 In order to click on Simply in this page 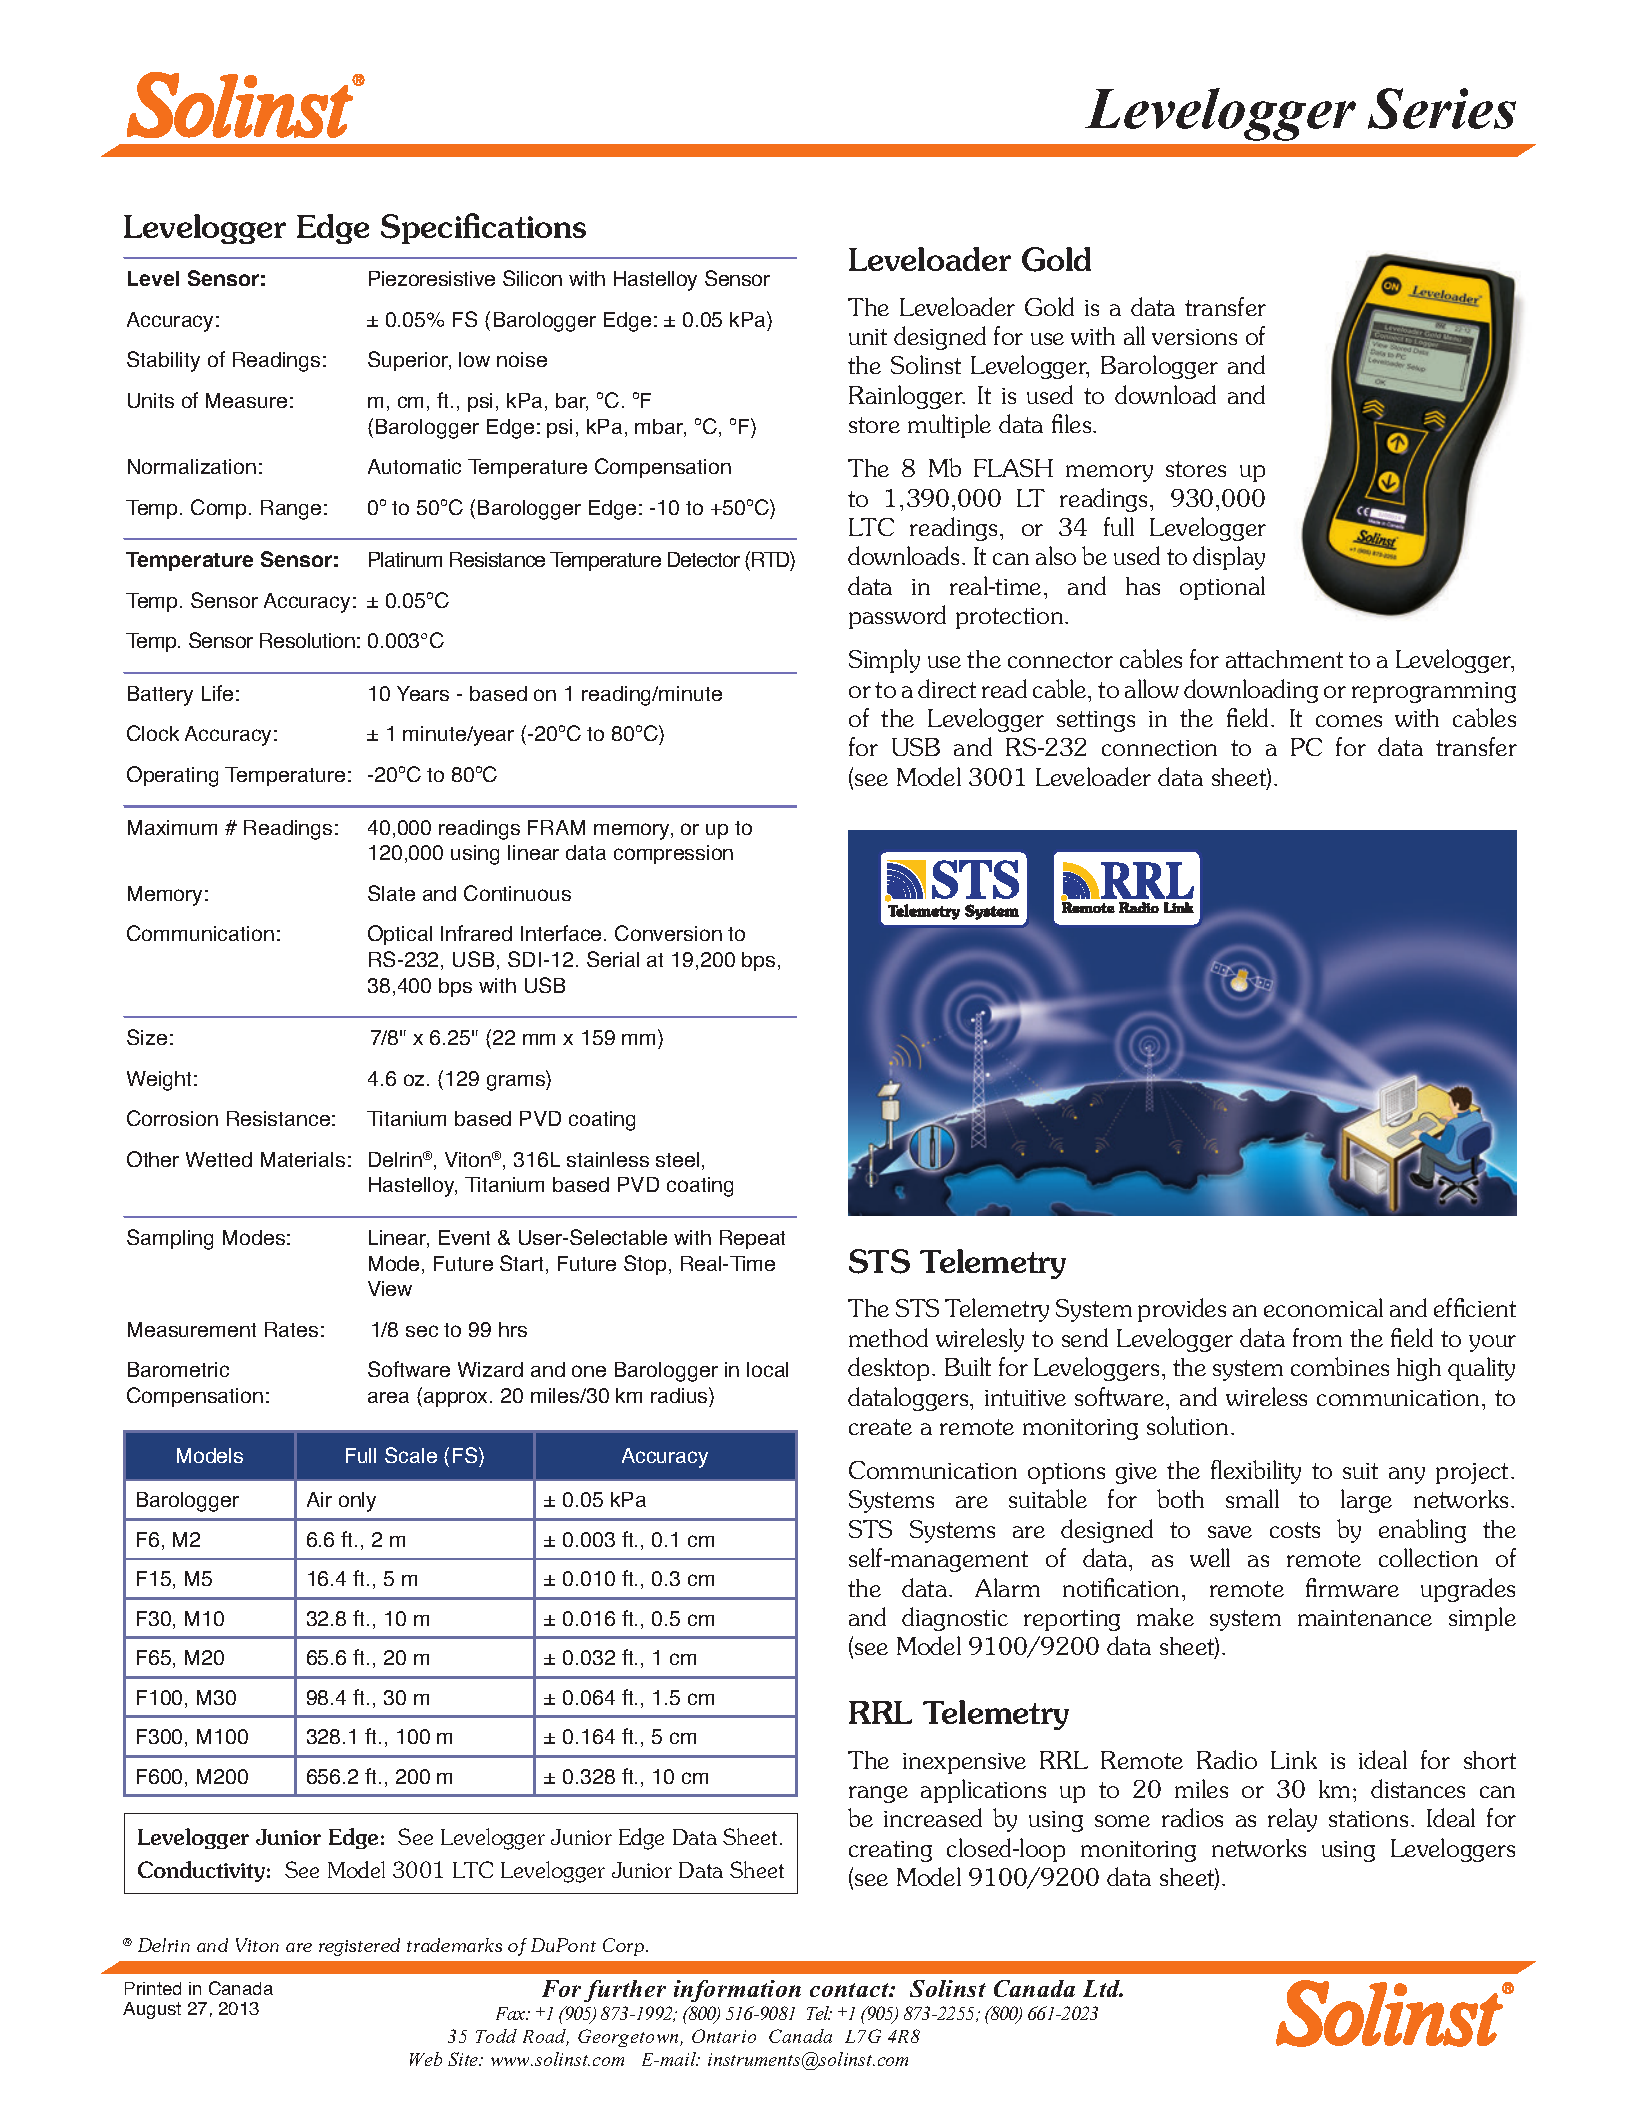, I will do `click(884, 661)`.
